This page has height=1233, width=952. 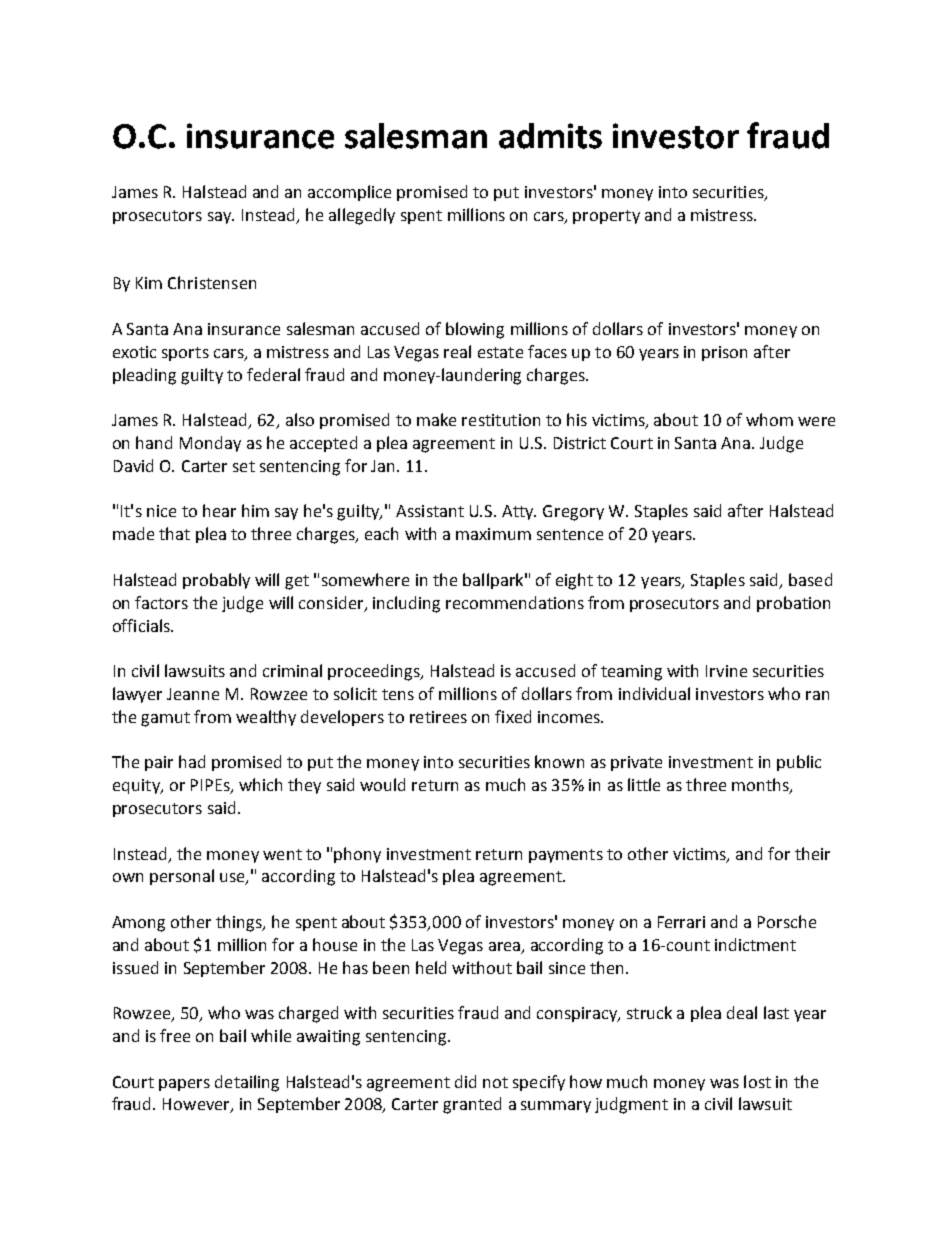 I want to click on probation, so click(x=793, y=604).
